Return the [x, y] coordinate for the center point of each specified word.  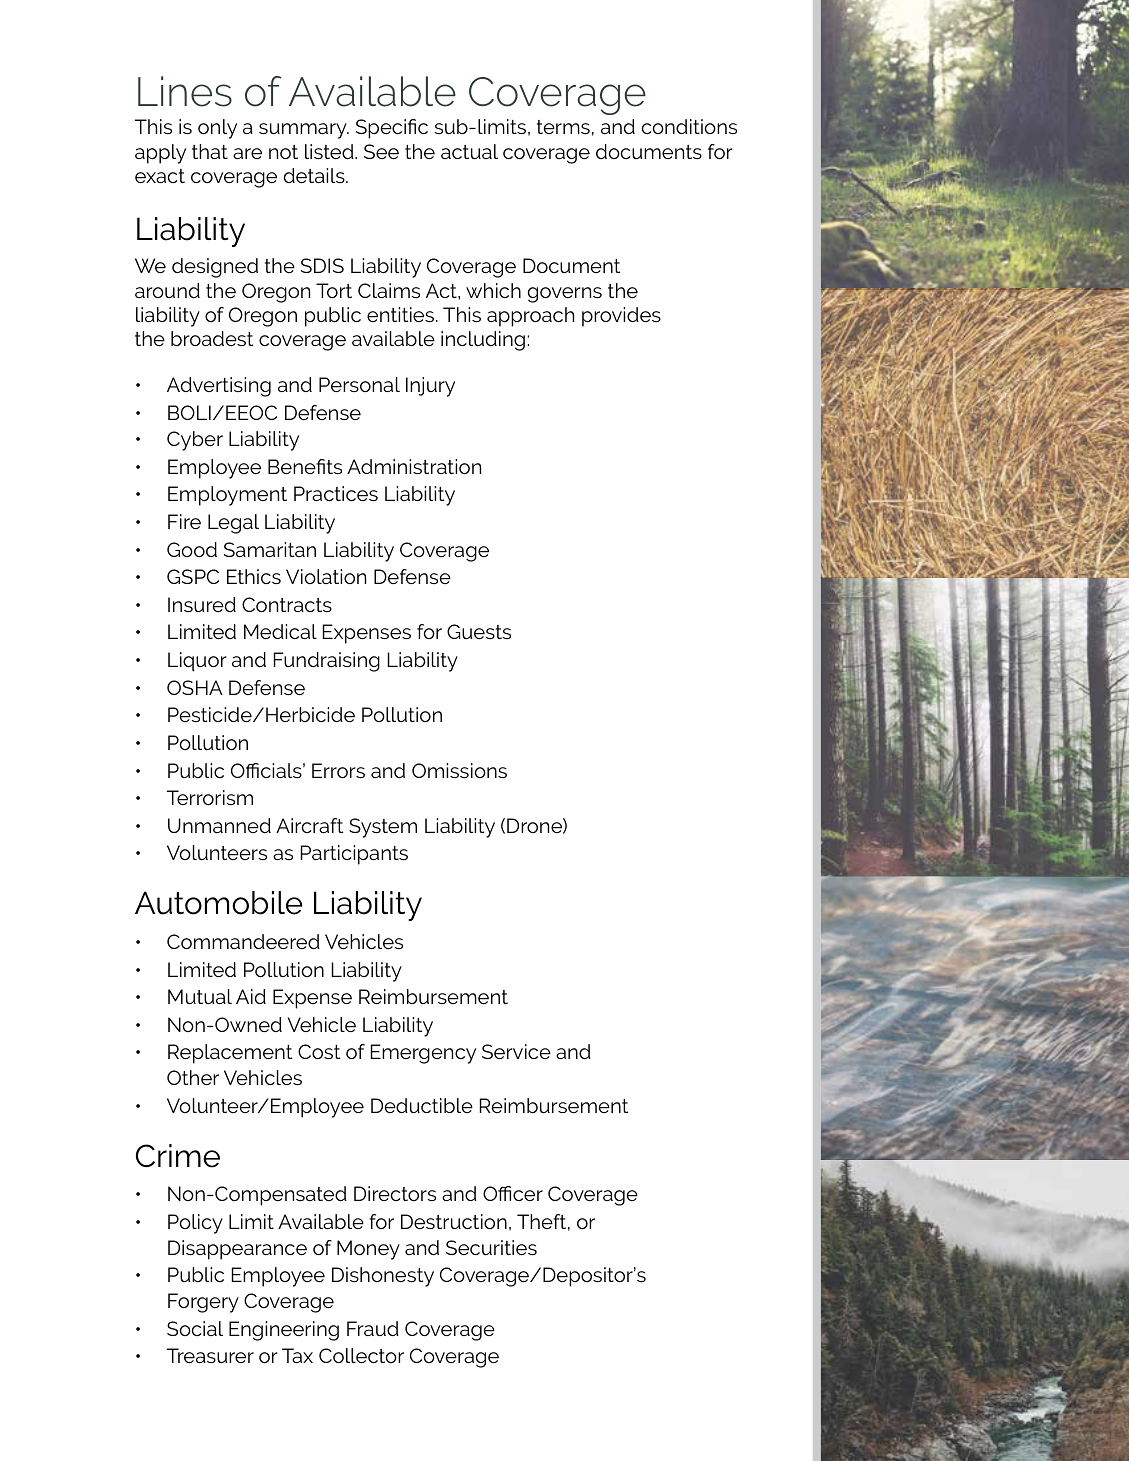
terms [563, 127]
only [217, 129]
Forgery [203, 1303]
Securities [491, 1247]
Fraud [373, 1328]
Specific [392, 129]
